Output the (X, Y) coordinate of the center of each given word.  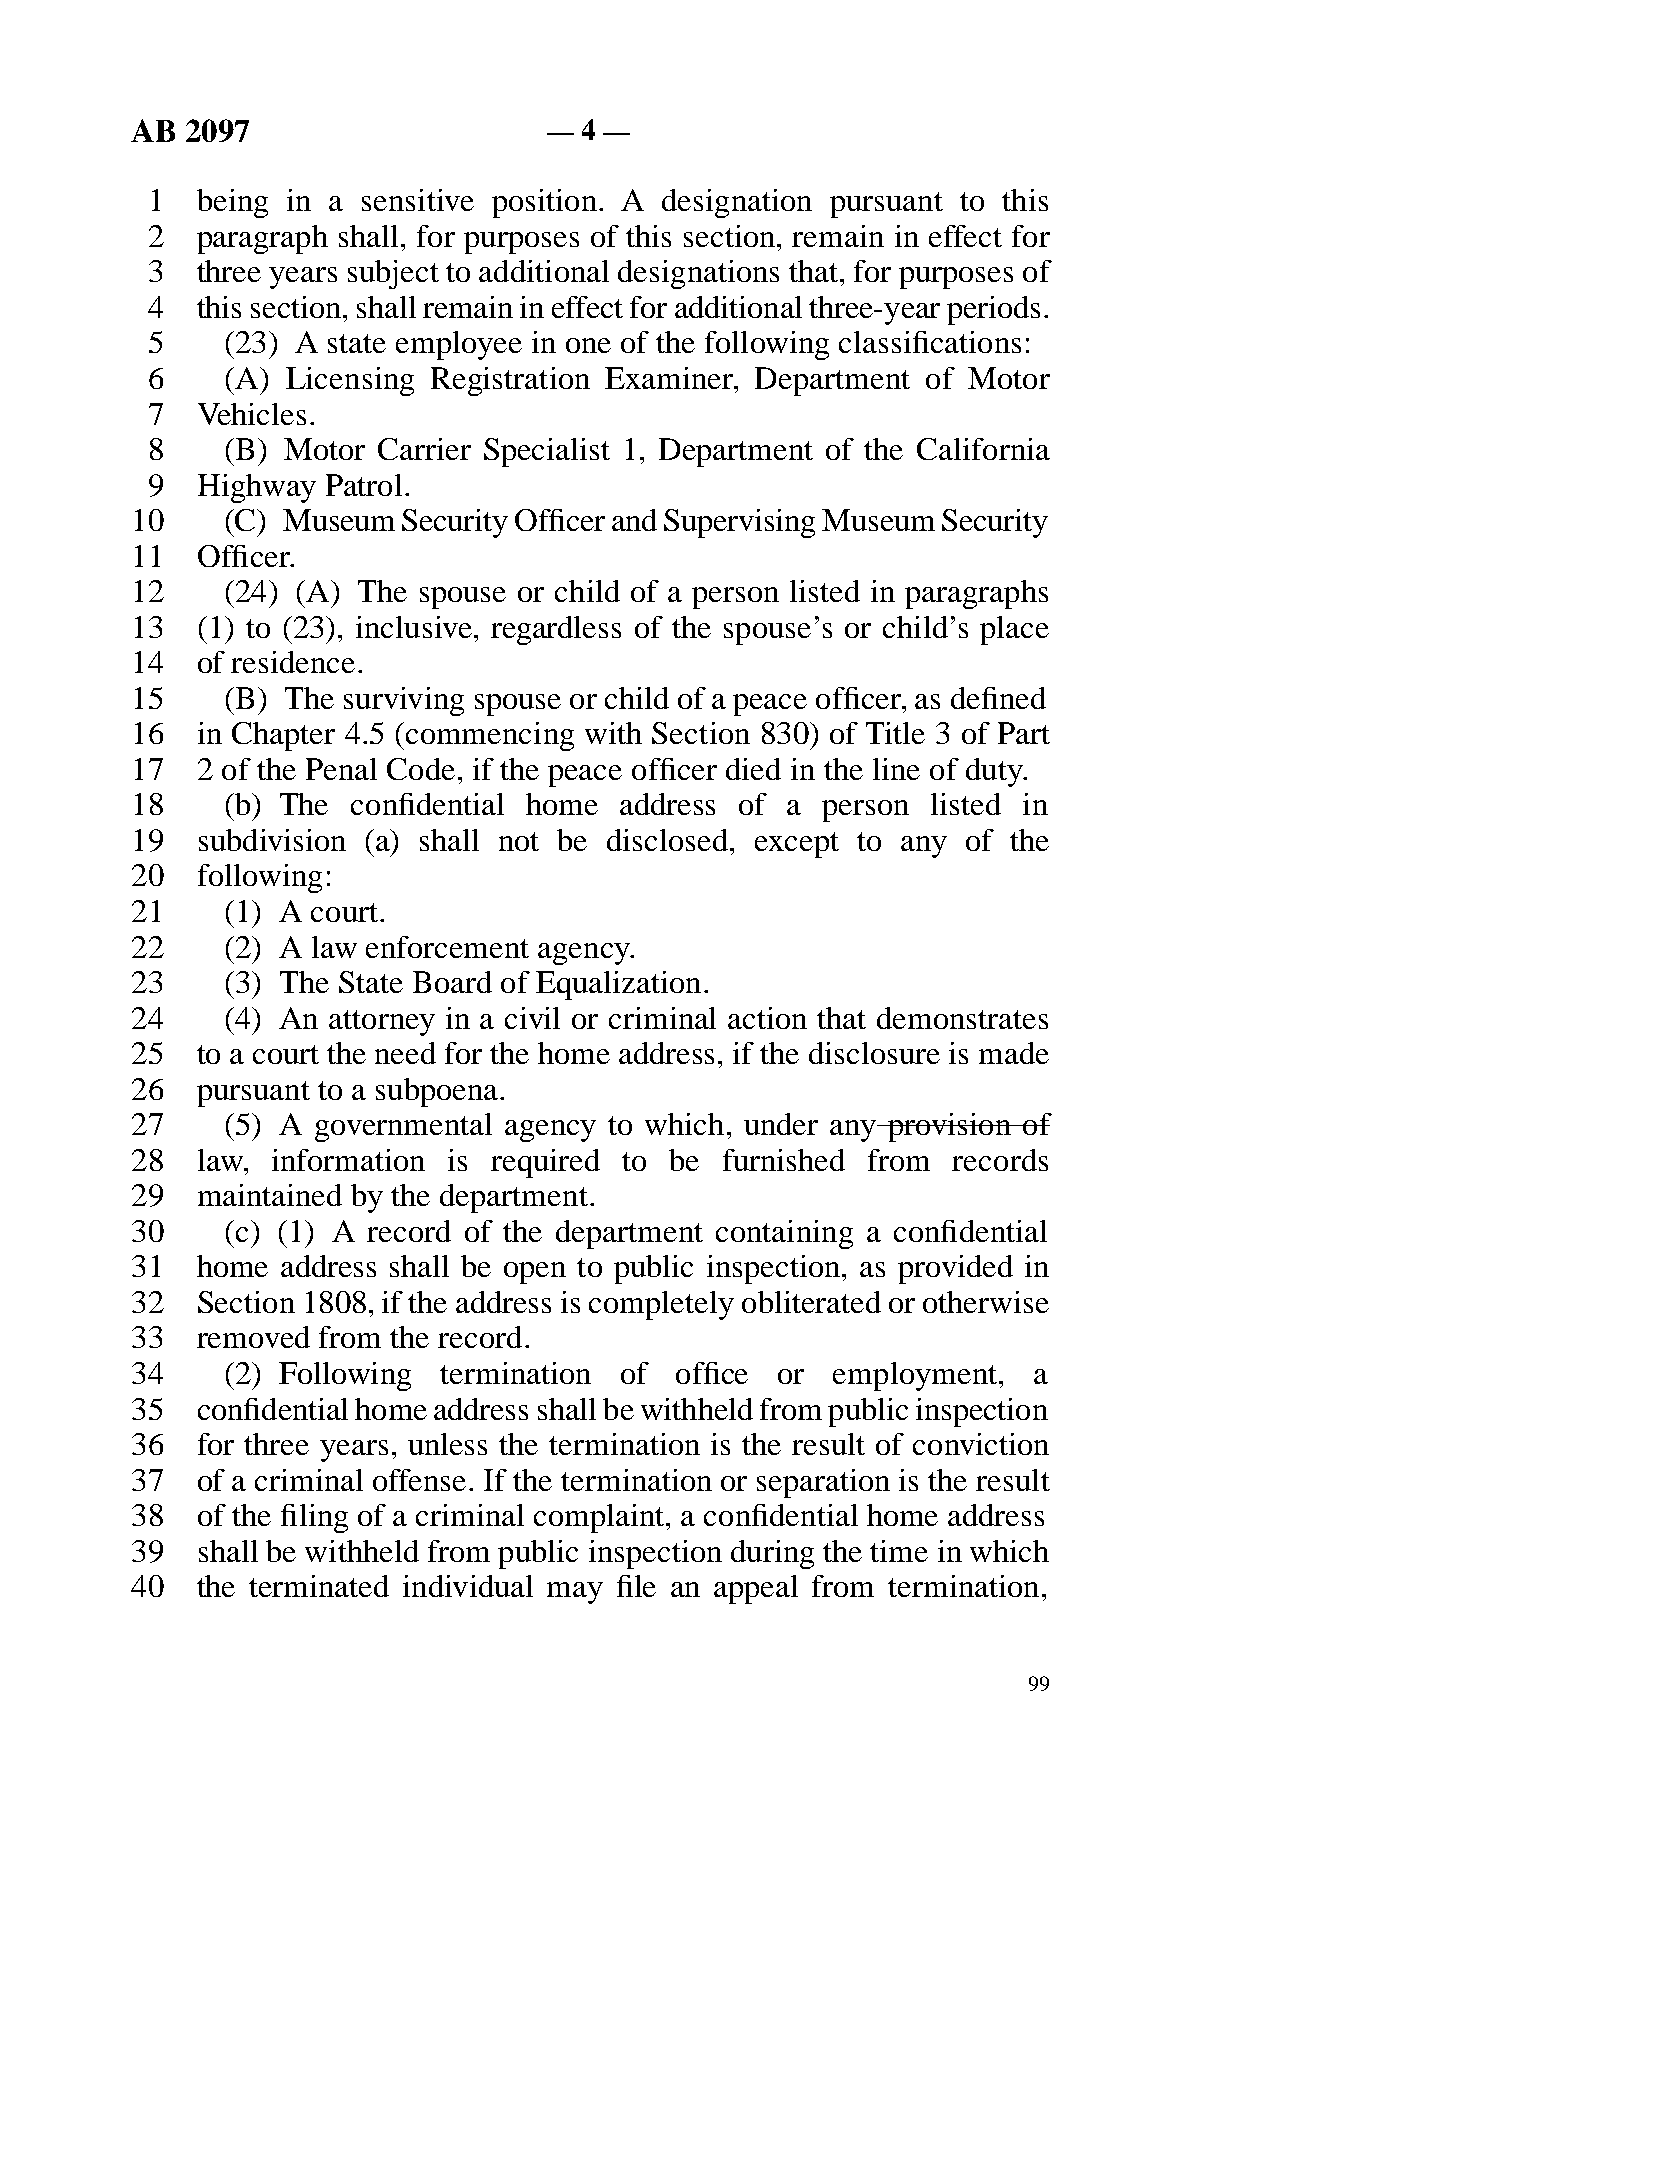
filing (314, 1518)
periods (993, 310)
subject (393, 274)
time (899, 1551)
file (636, 1586)
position (544, 203)
